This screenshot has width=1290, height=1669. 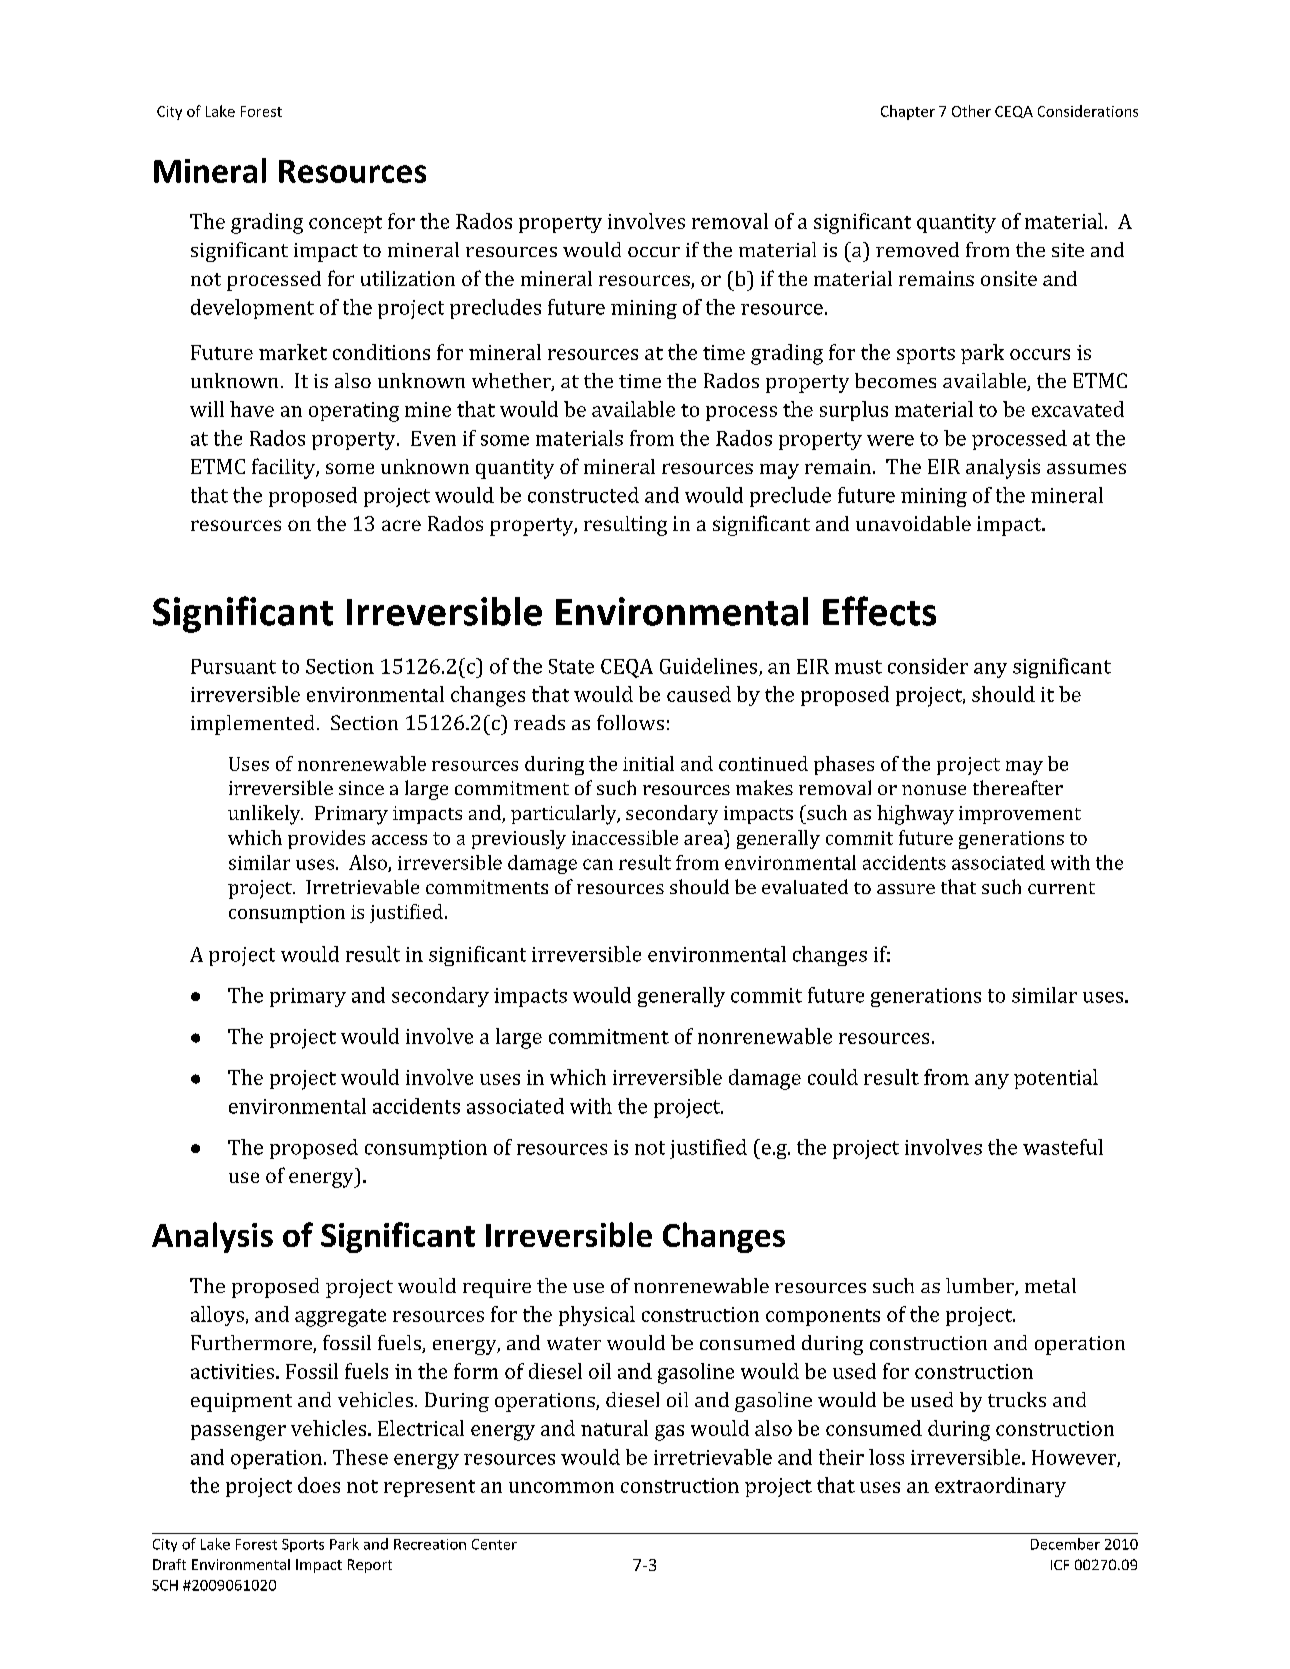 What do you see at coordinates (833, 1077) in the screenshot?
I see `could` at bounding box center [833, 1077].
